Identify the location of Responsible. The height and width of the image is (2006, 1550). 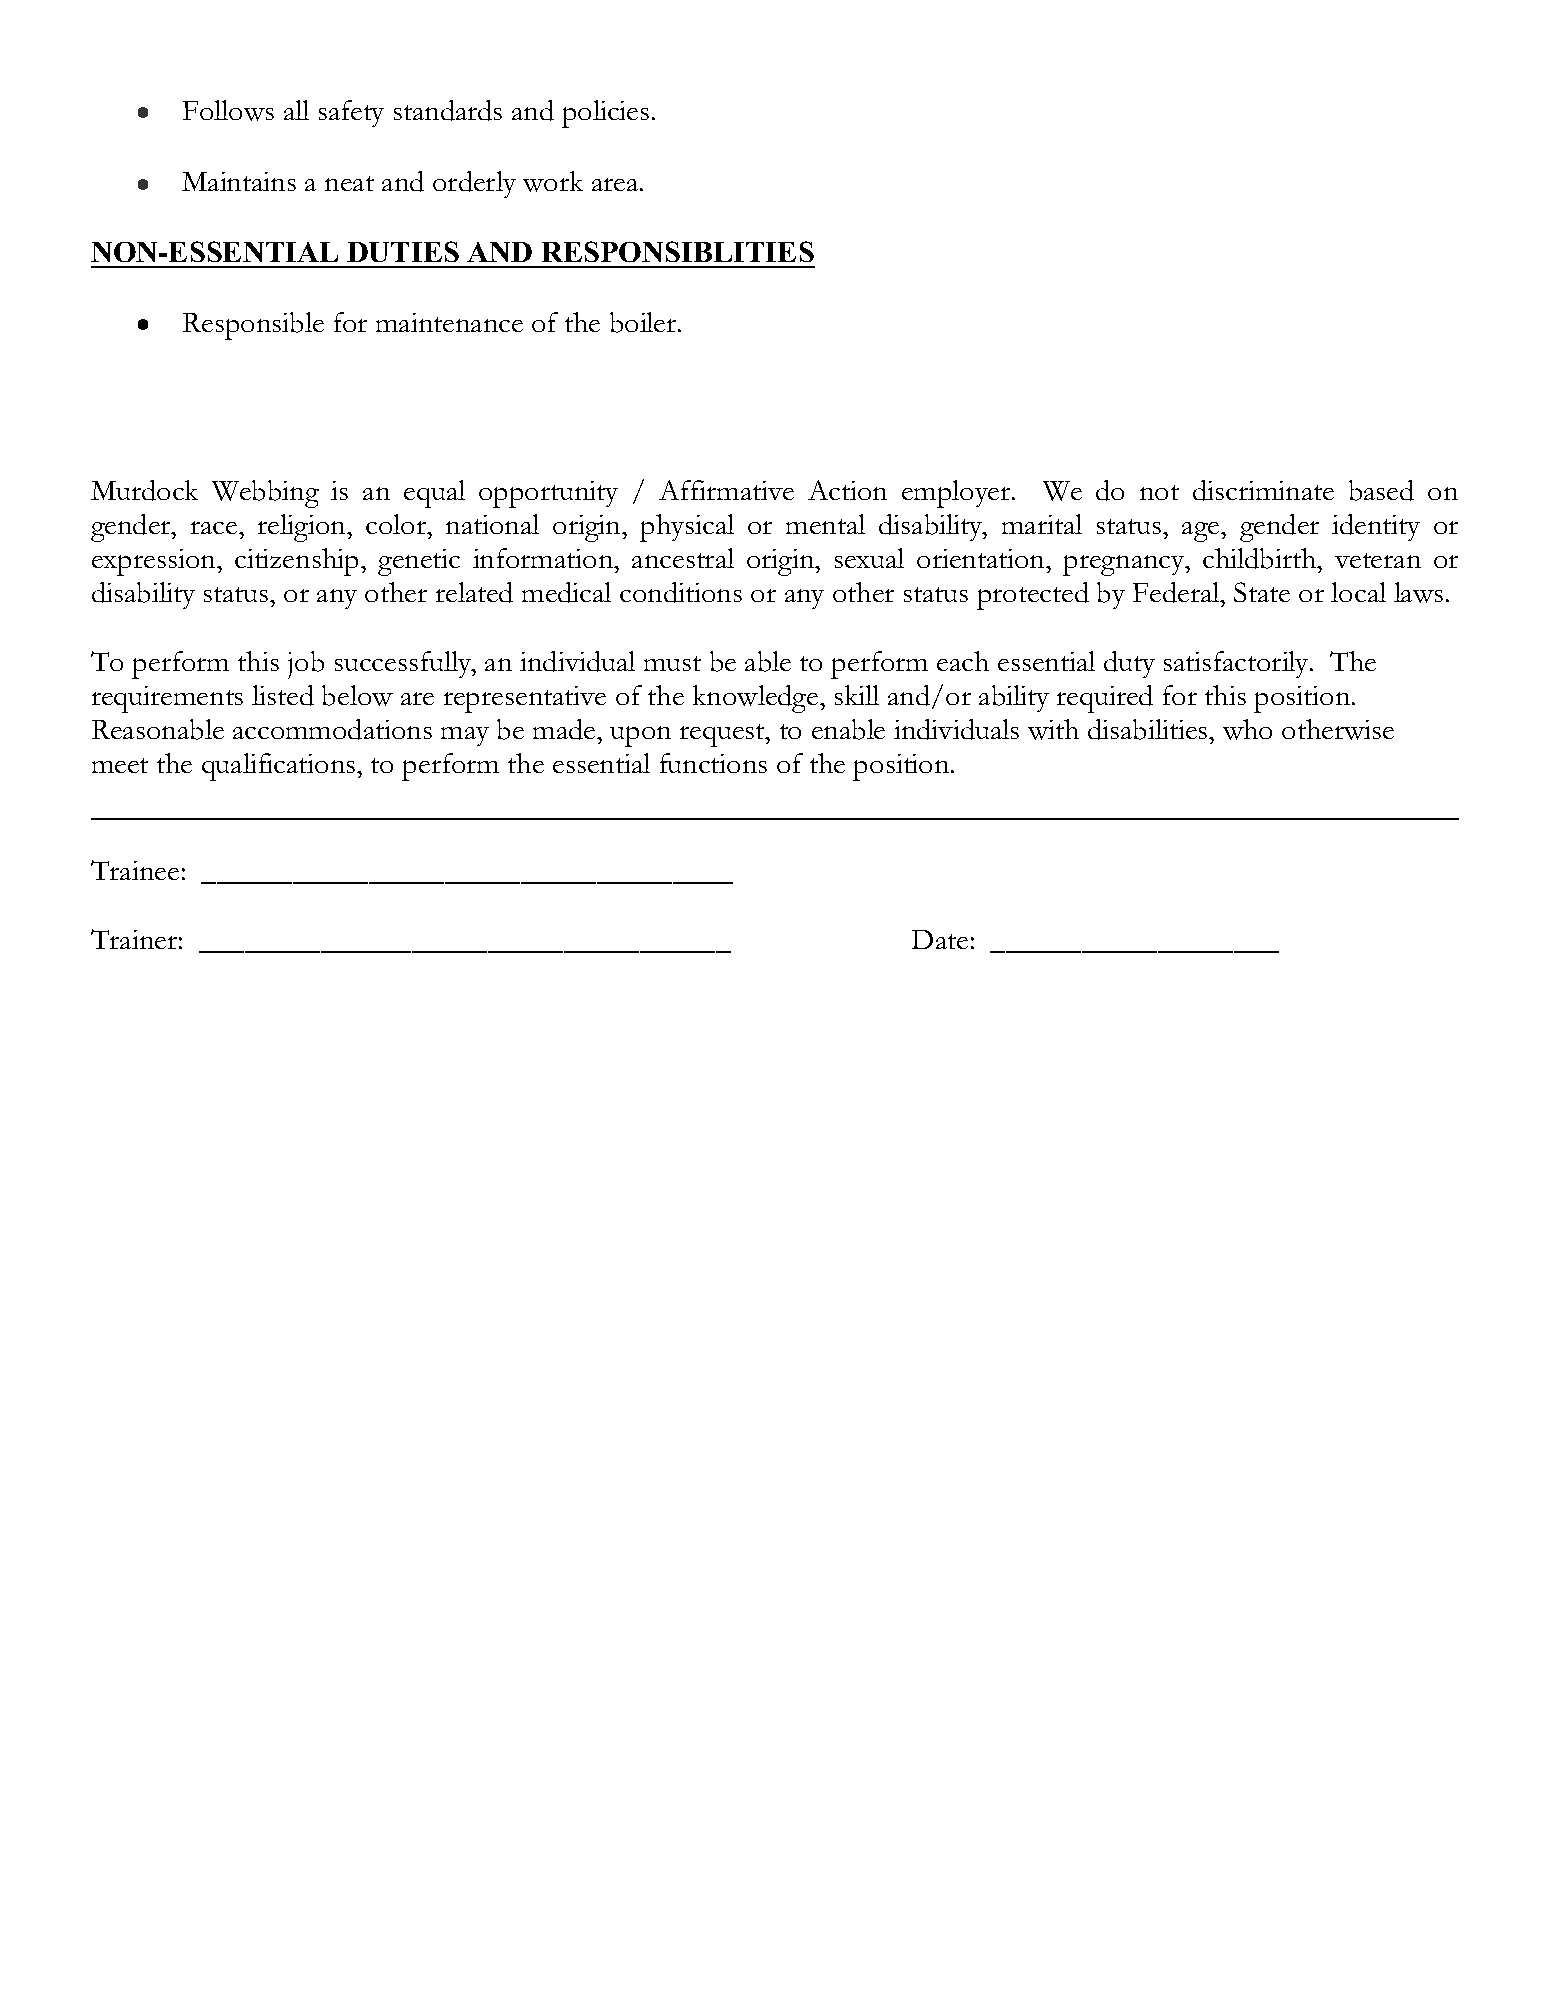
(253, 326).
